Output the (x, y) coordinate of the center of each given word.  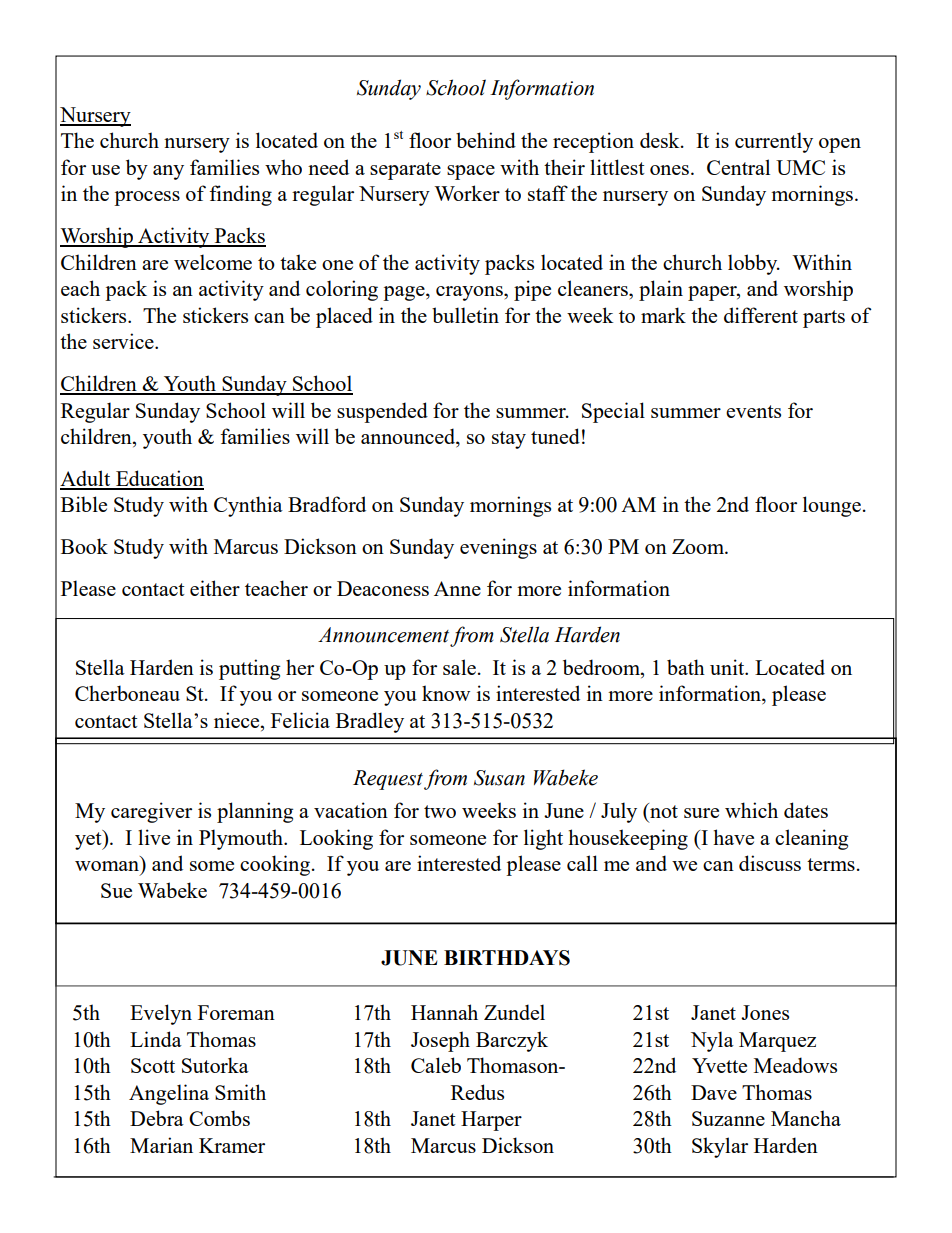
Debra (157, 1118)
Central (738, 167)
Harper (491, 1121)
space (471, 172)
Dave (714, 1092)
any (168, 172)
